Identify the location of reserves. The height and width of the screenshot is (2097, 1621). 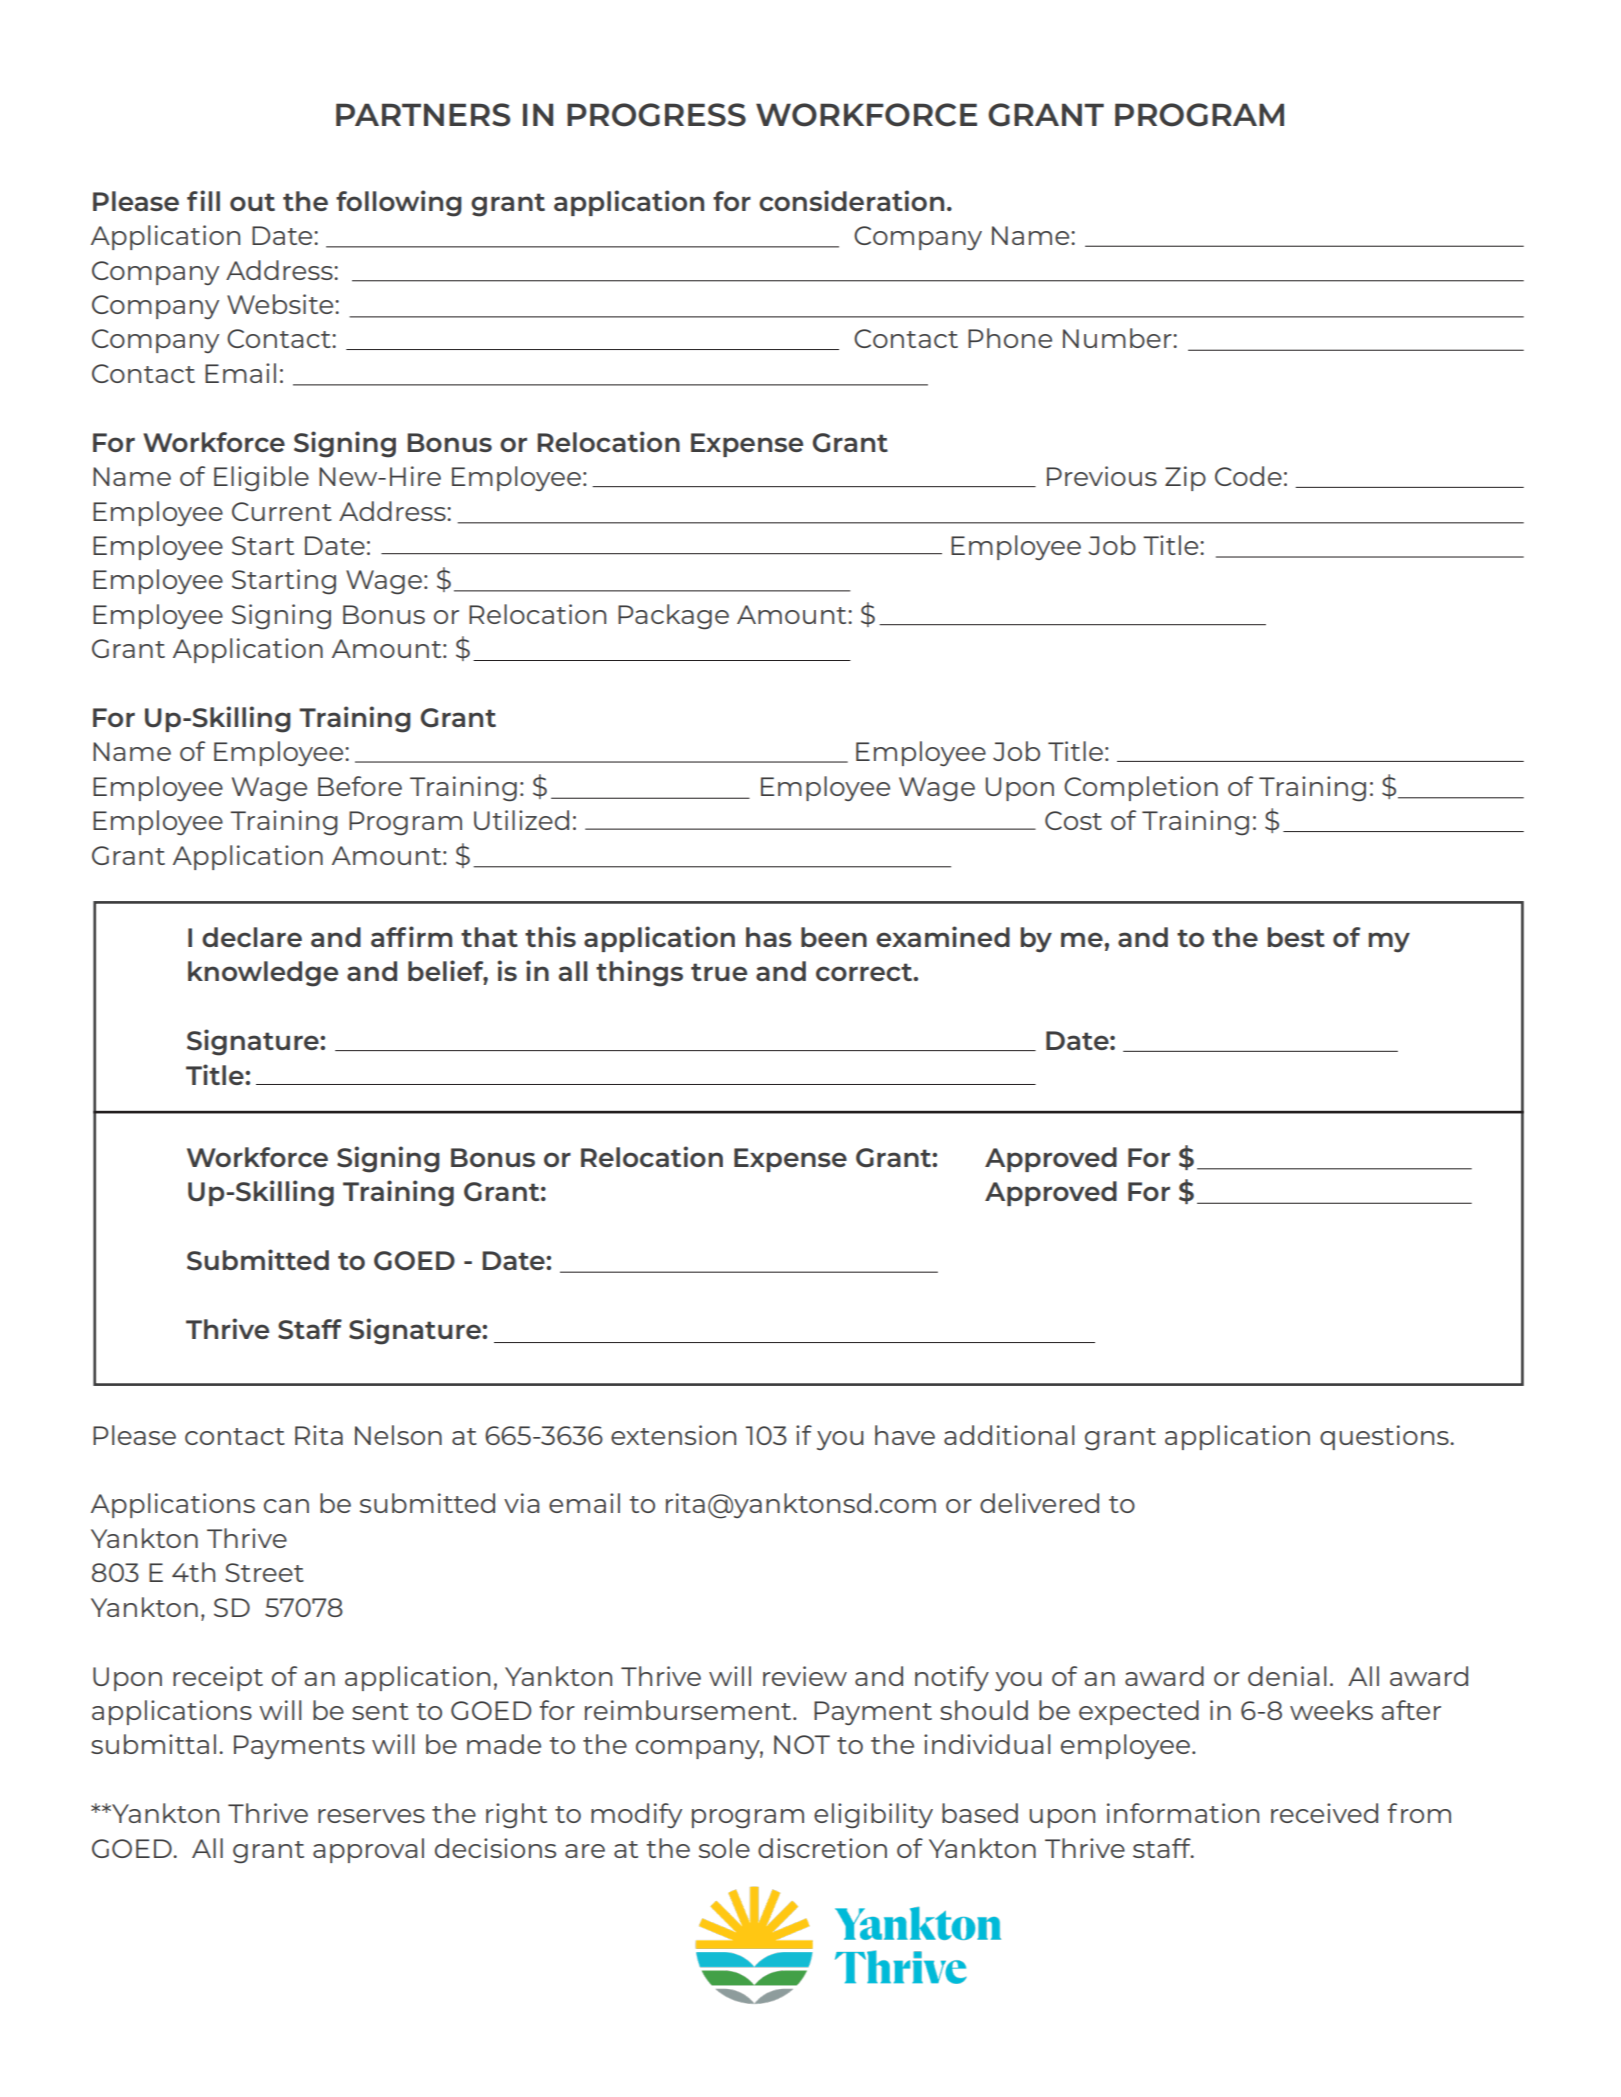
(371, 1816).
